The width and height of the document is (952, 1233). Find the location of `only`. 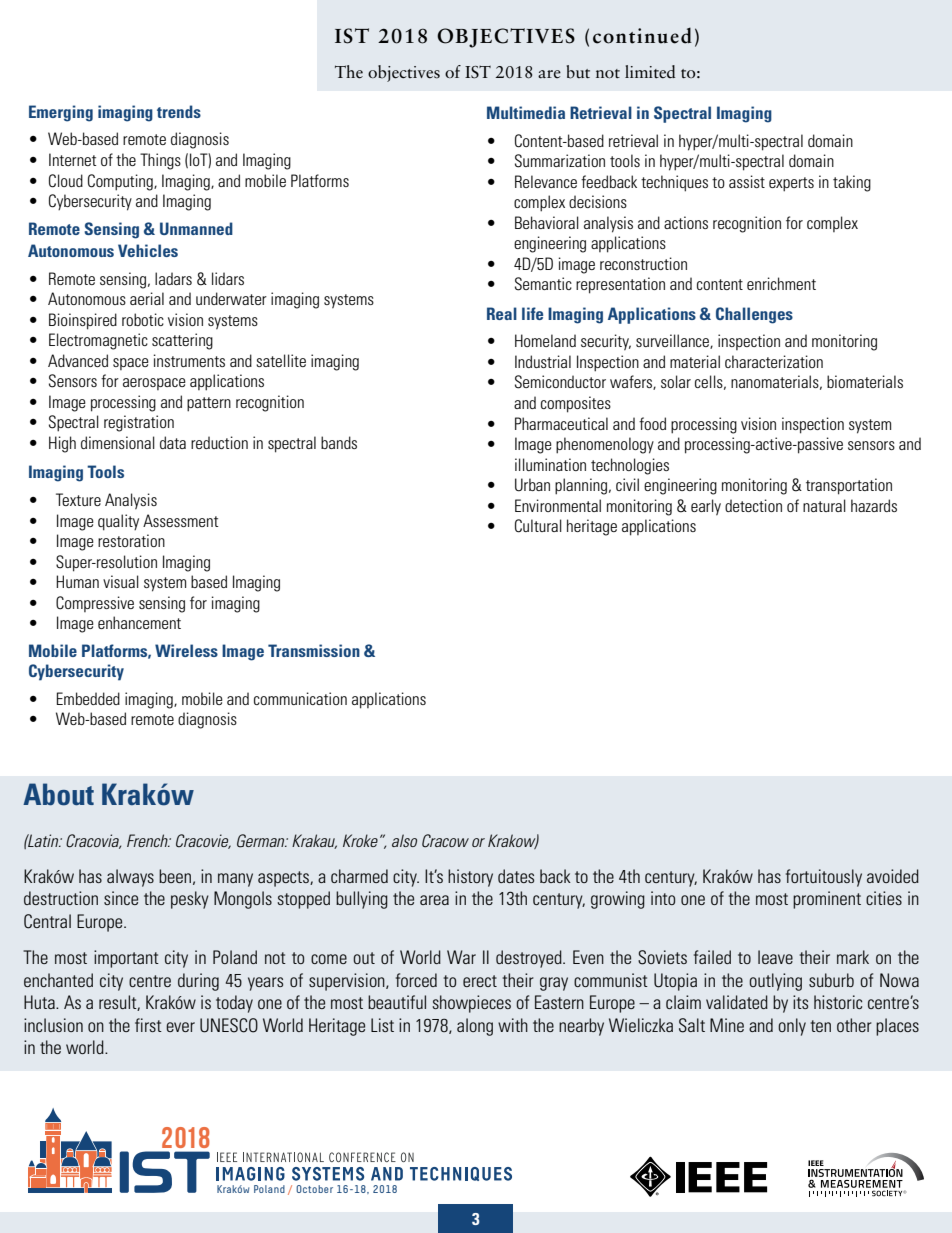

only is located at coordinates (792, 1027).
